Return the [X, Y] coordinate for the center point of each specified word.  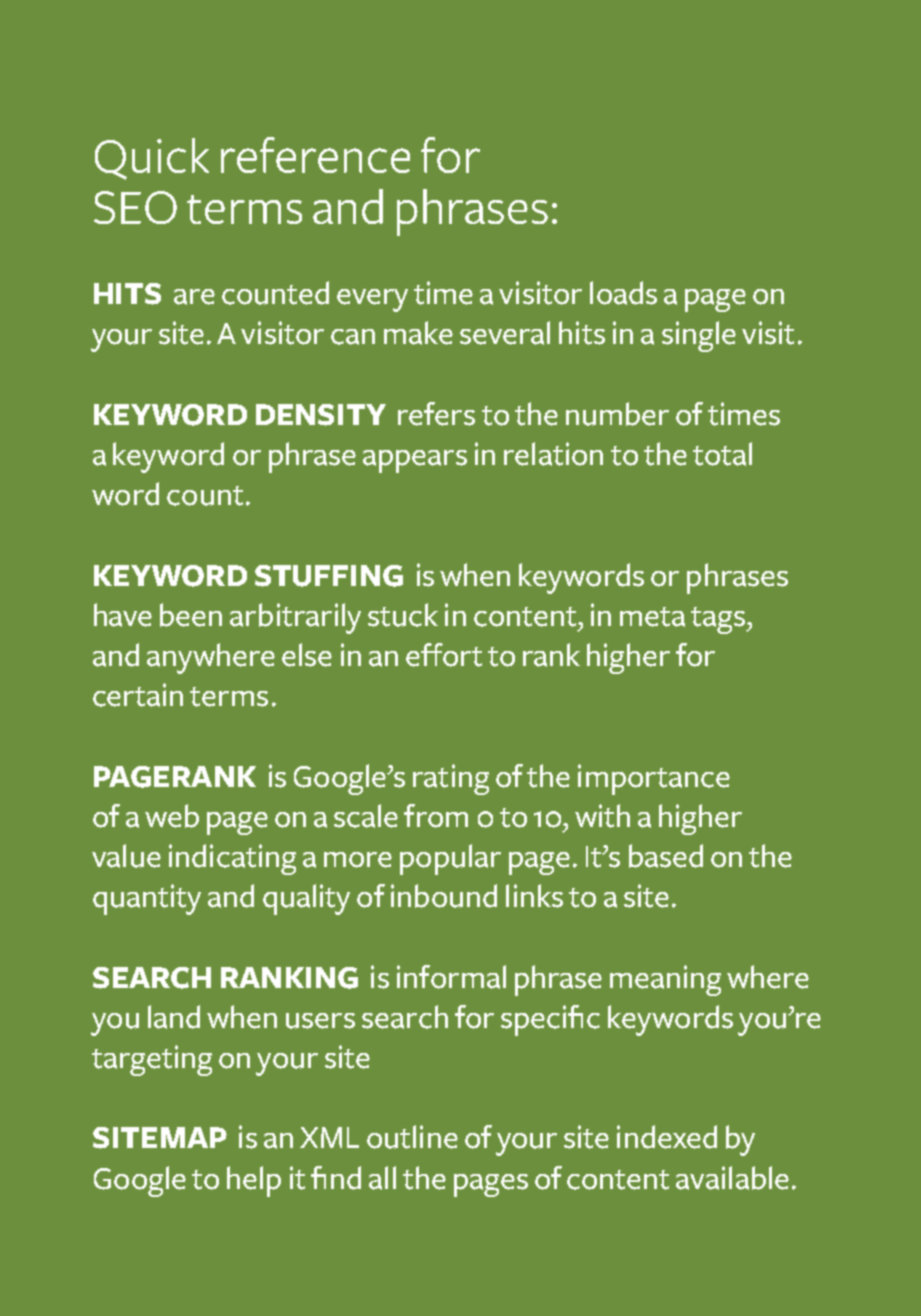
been [191, 615]
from [436, 816]
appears [415, 461]
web [172, 816]
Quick [152, 159]
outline [412, 1137]
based [666, 856]
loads [623, 293]
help [254, 1181]
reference [315, 155]
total [722, 454]
